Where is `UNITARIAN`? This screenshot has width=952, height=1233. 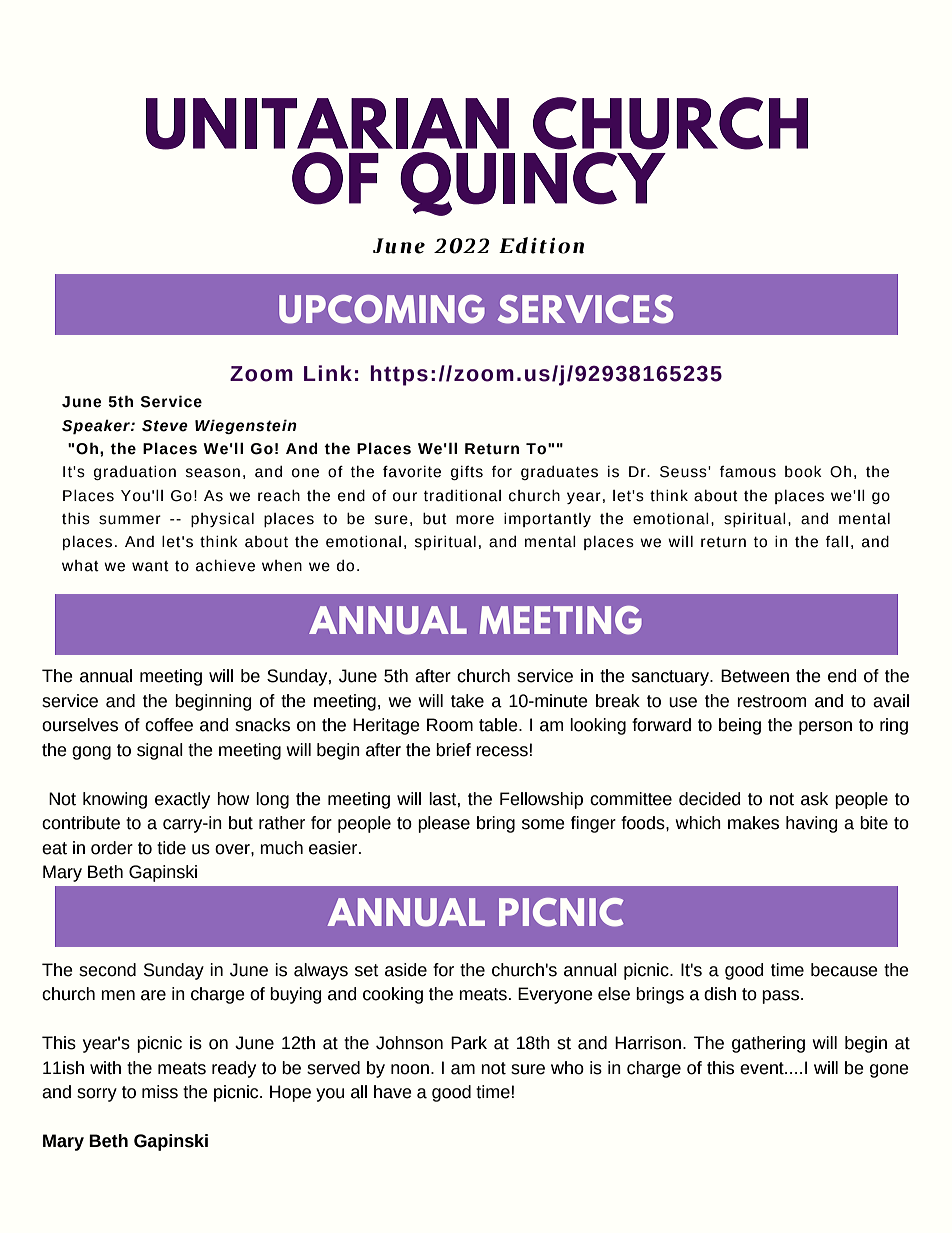 UNITARIAN is located at coordinates (327, 124).
